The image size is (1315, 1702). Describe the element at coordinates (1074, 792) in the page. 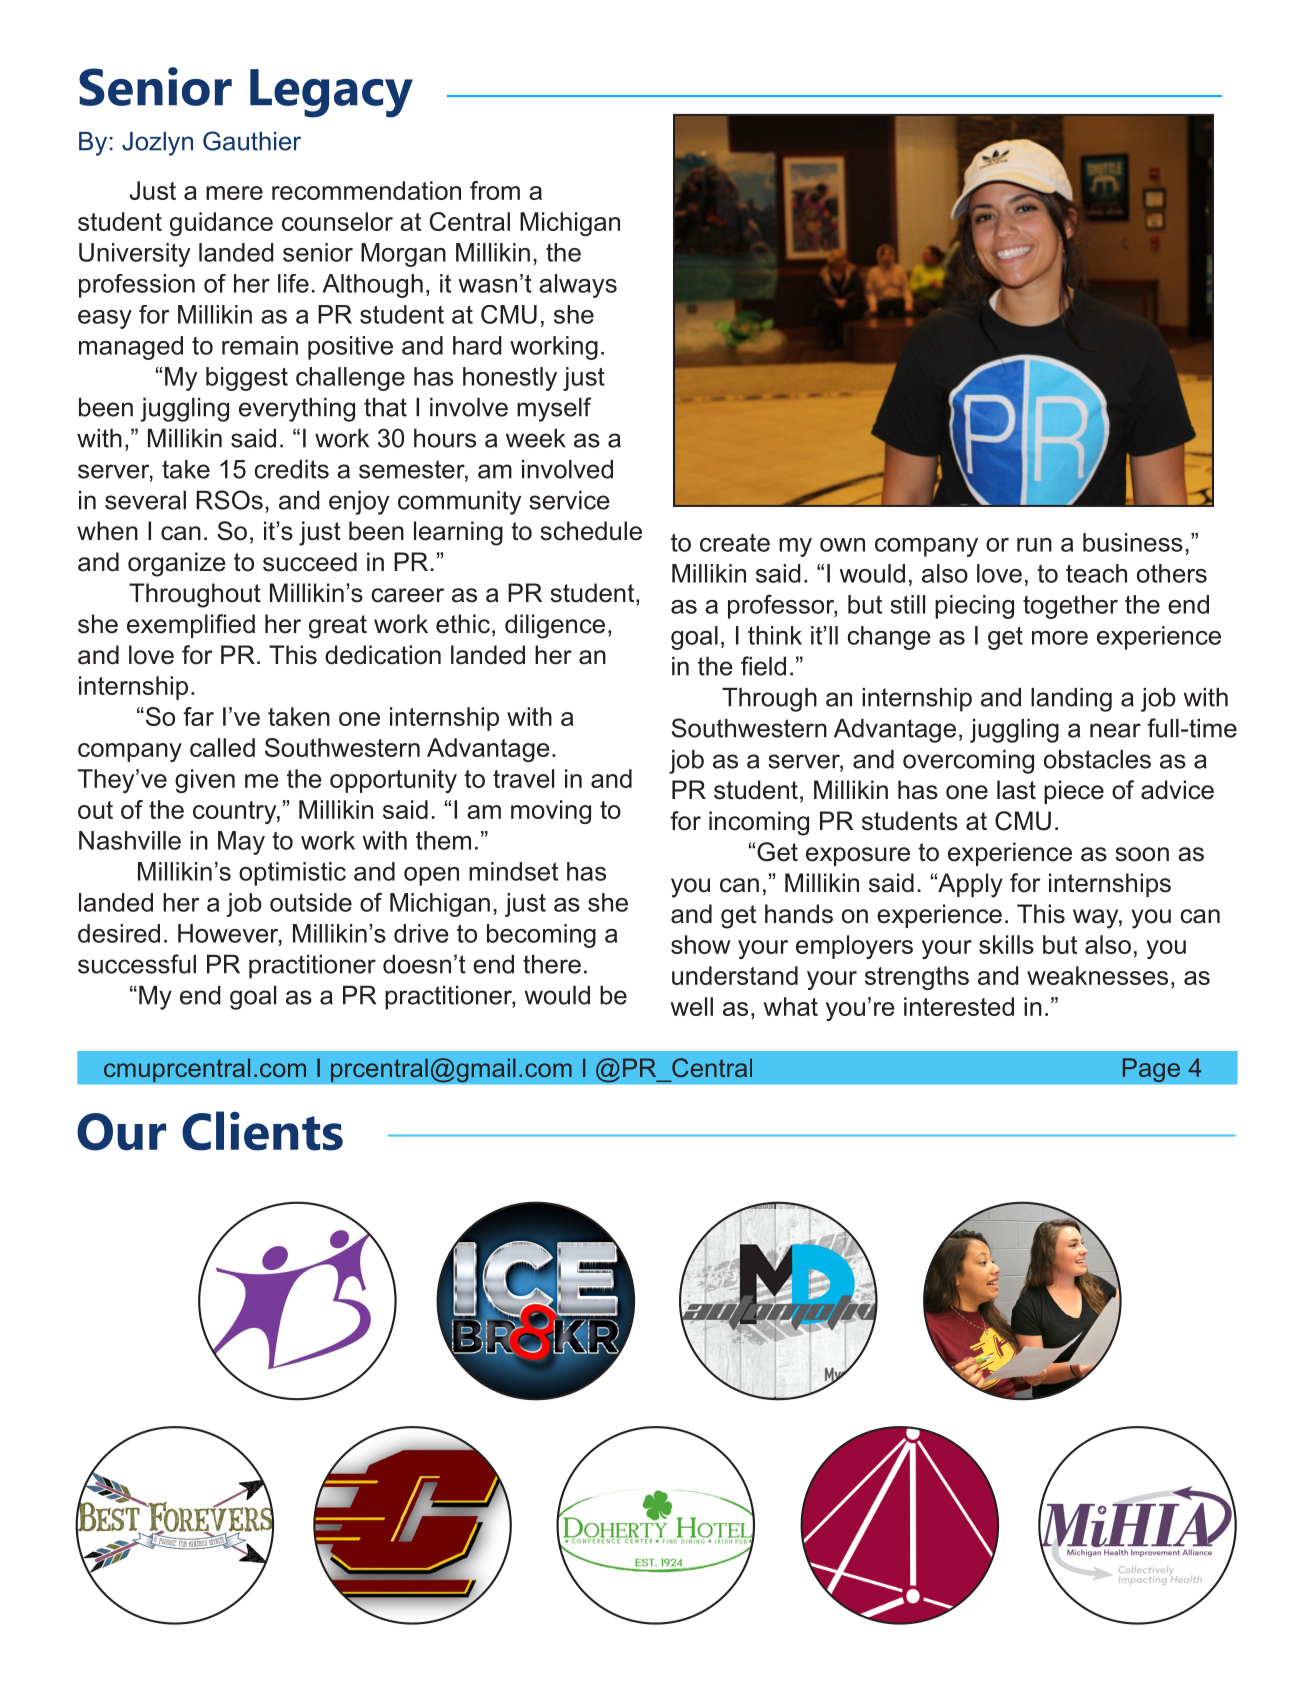

I see `piece` at that location.
